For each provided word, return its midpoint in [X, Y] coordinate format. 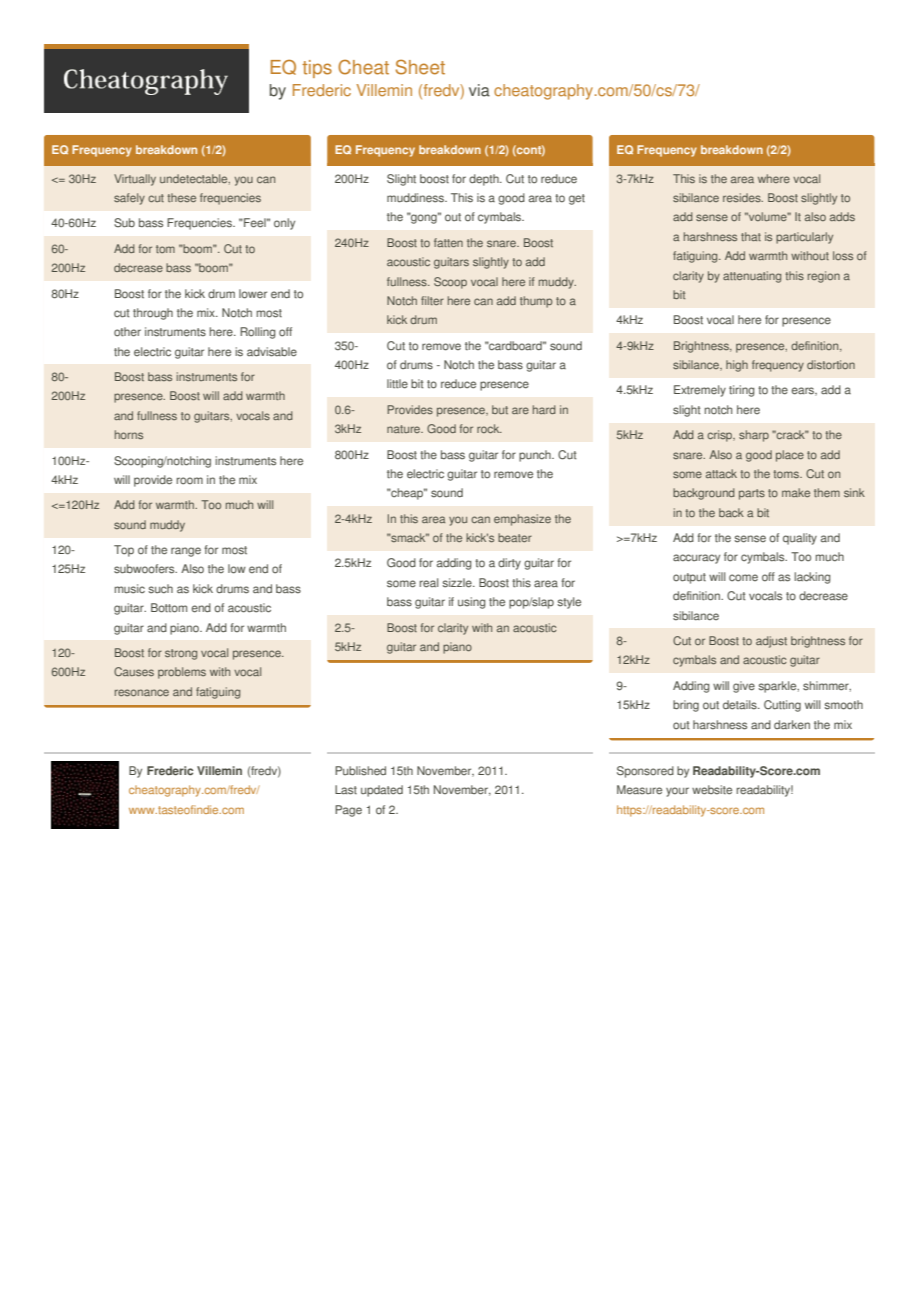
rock [489, 428]
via [479, 90]
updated [382, 791]
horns [129, 434]
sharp [754, 436]
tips [317, 69]
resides [743, 197]
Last [346, 790]
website [712, 790]
